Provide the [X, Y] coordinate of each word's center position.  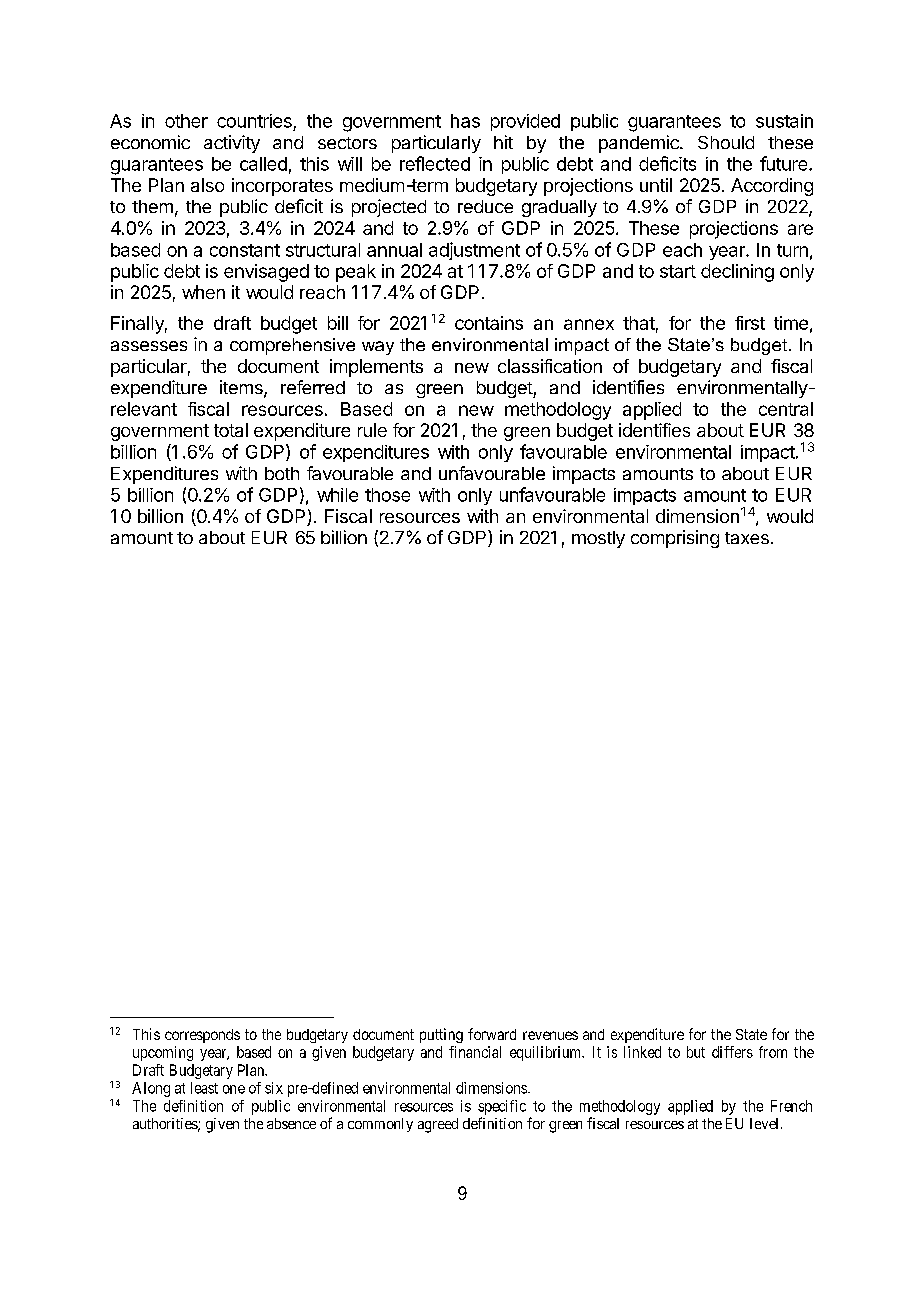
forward [492, 1034]
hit [503, 142]
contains [489, 323]
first [750, 323]
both [282, 473]
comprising [675, 539]
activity [232, 144]
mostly [598, 539]
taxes [747, 538]
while [337, 495]
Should [726, 142]
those [387, 495]
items [242, 388]
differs [732, 1052]
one [234, 1089]
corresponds [202, 1036]
